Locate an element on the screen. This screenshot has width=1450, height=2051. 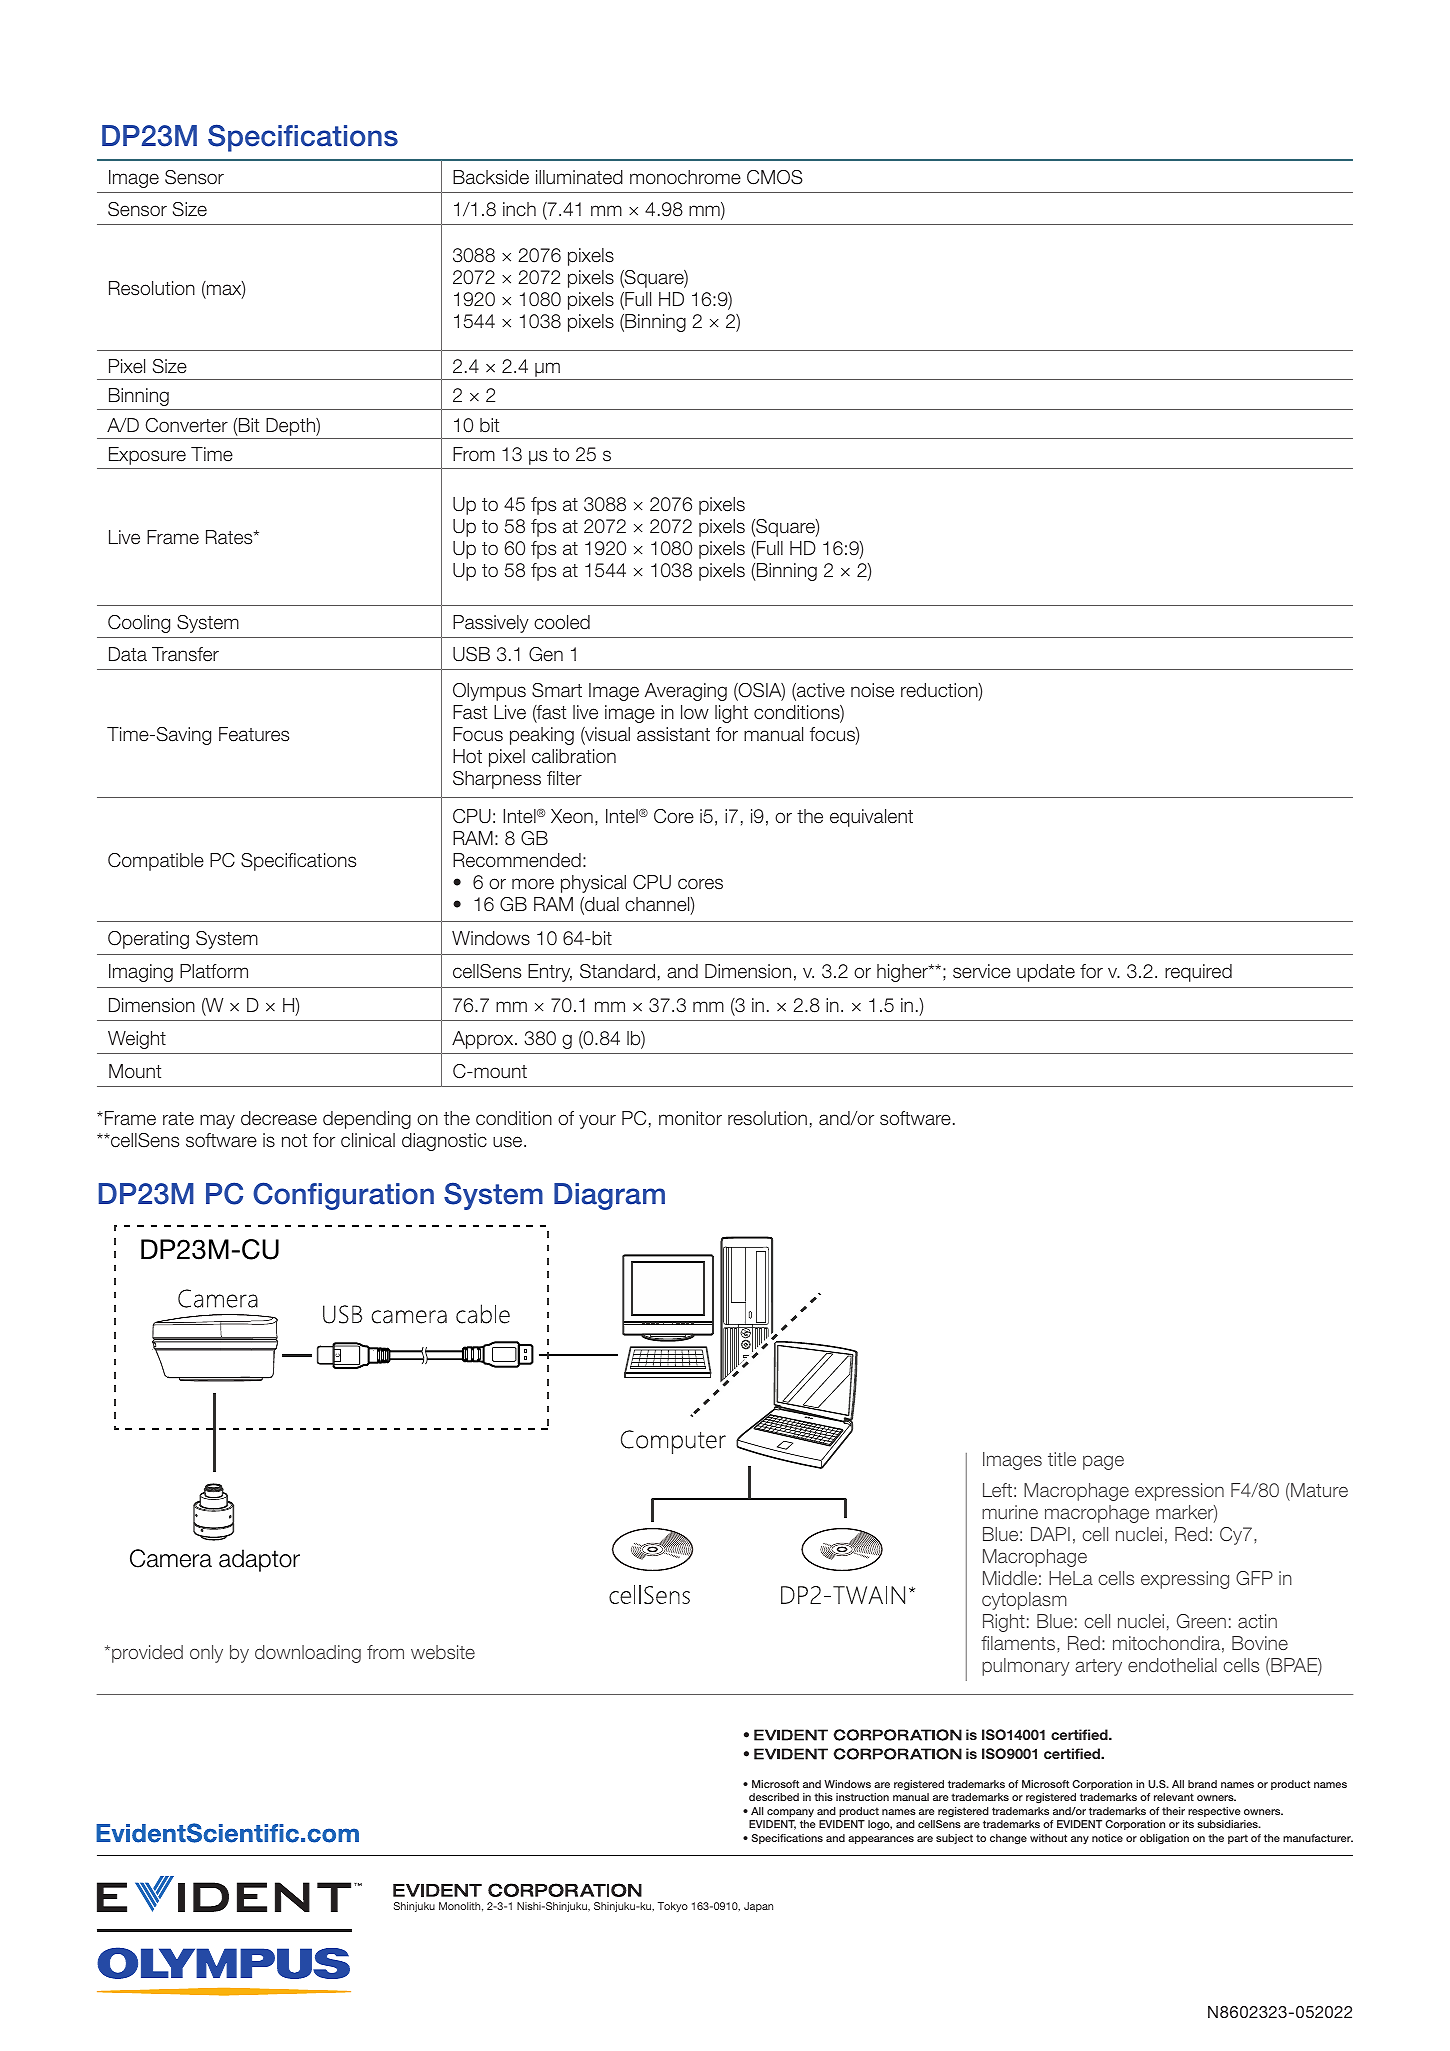
Backside is located at coordinates (491, 177).
